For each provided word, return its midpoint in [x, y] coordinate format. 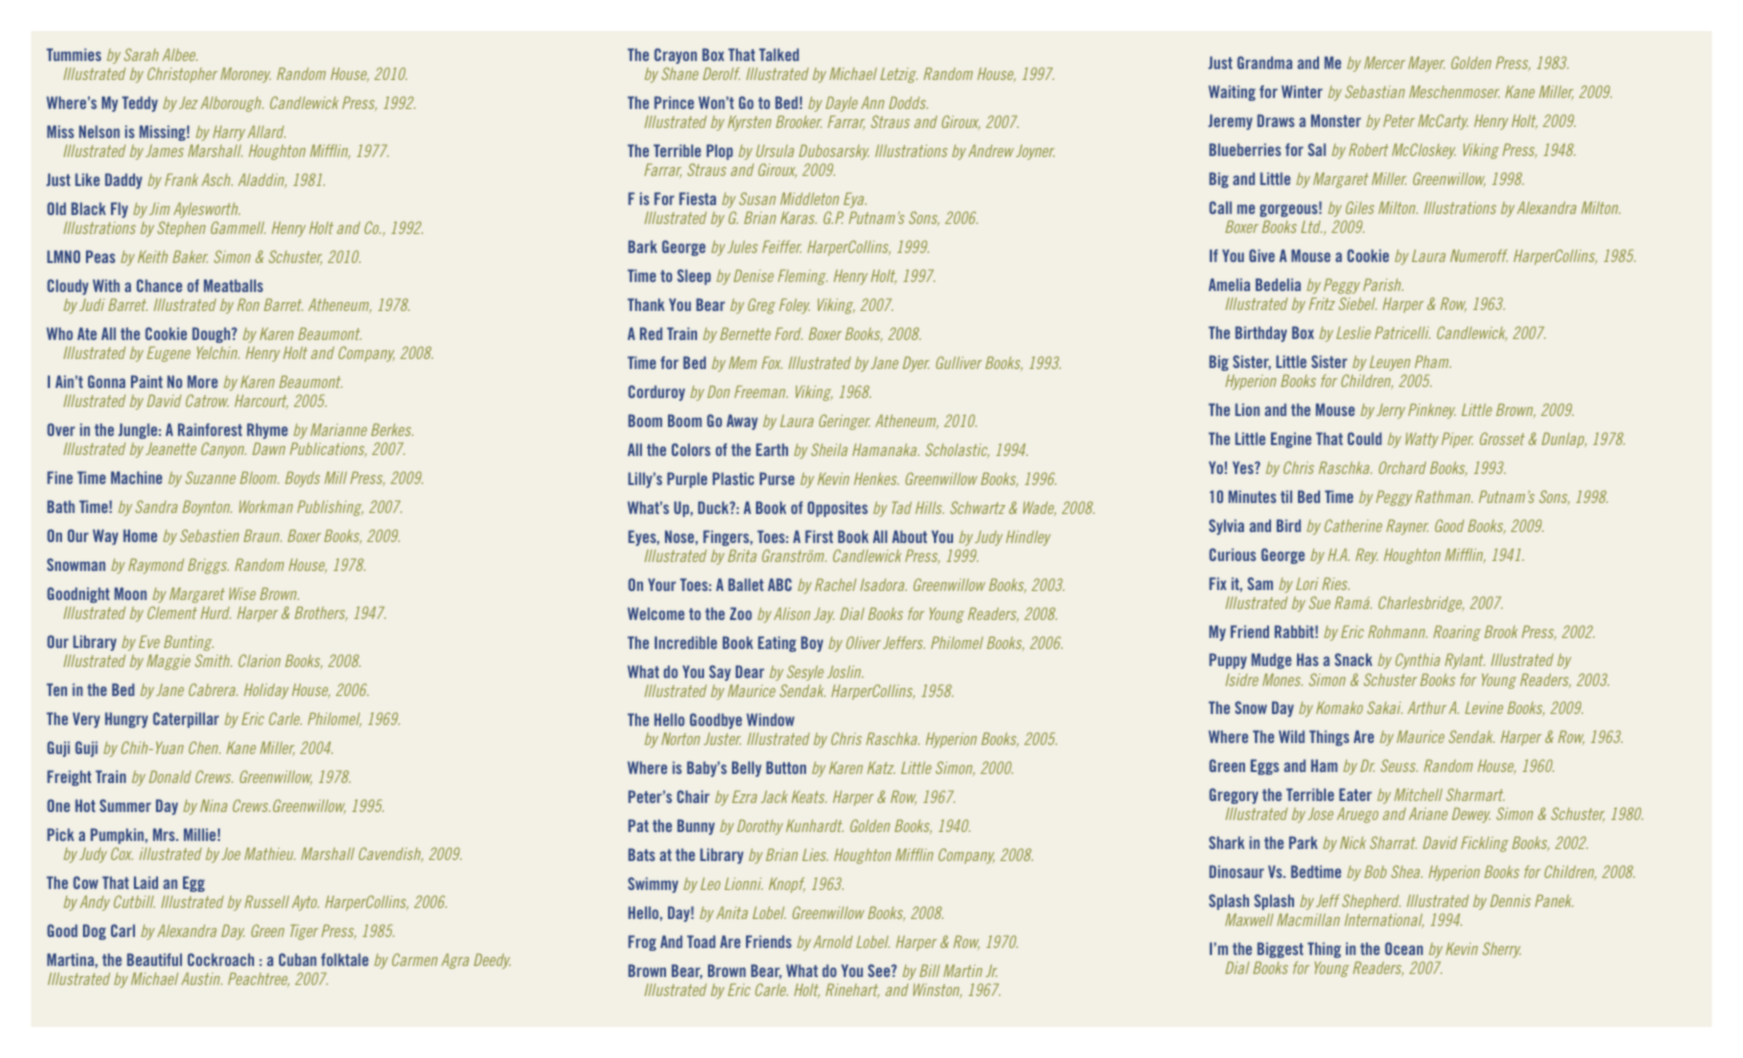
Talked [779, 54]
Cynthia [1417, 661]
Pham [1433, 361]
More [202, 381]
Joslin [845, 671]
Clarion [259, 660]
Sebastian [1375, 91]
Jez [188, 102]
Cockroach [221, 959]
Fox [772, 362]
